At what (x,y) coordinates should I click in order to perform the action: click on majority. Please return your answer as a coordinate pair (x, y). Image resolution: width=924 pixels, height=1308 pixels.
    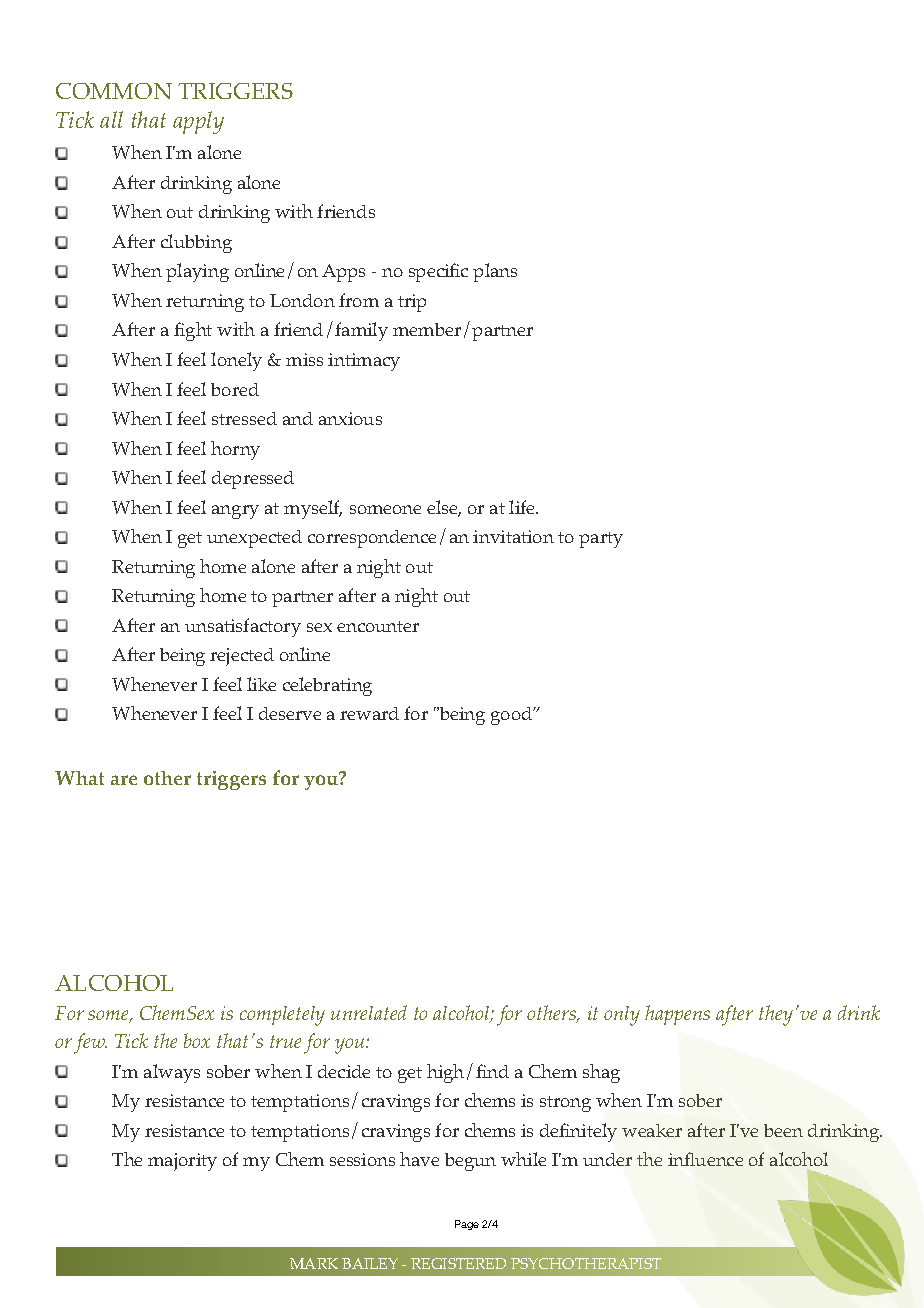
    Looking at the image, I should click on (182, 1162).
